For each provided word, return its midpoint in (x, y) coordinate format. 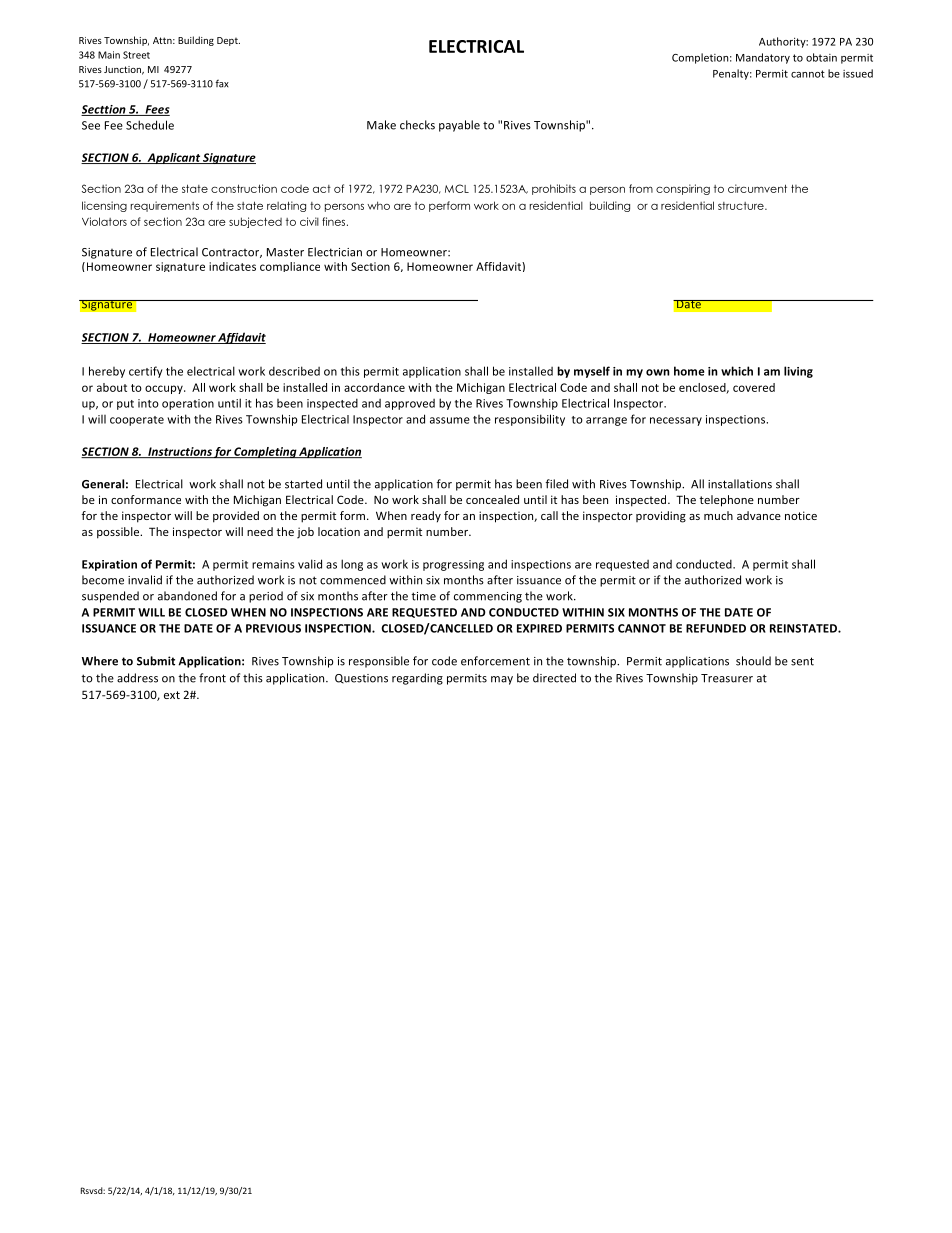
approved (410, 404)
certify (146, 372)
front (212, 678)
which (737, 371)
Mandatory (763, 58)
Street (136, 55)
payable (459, 126)
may (502, 680)
